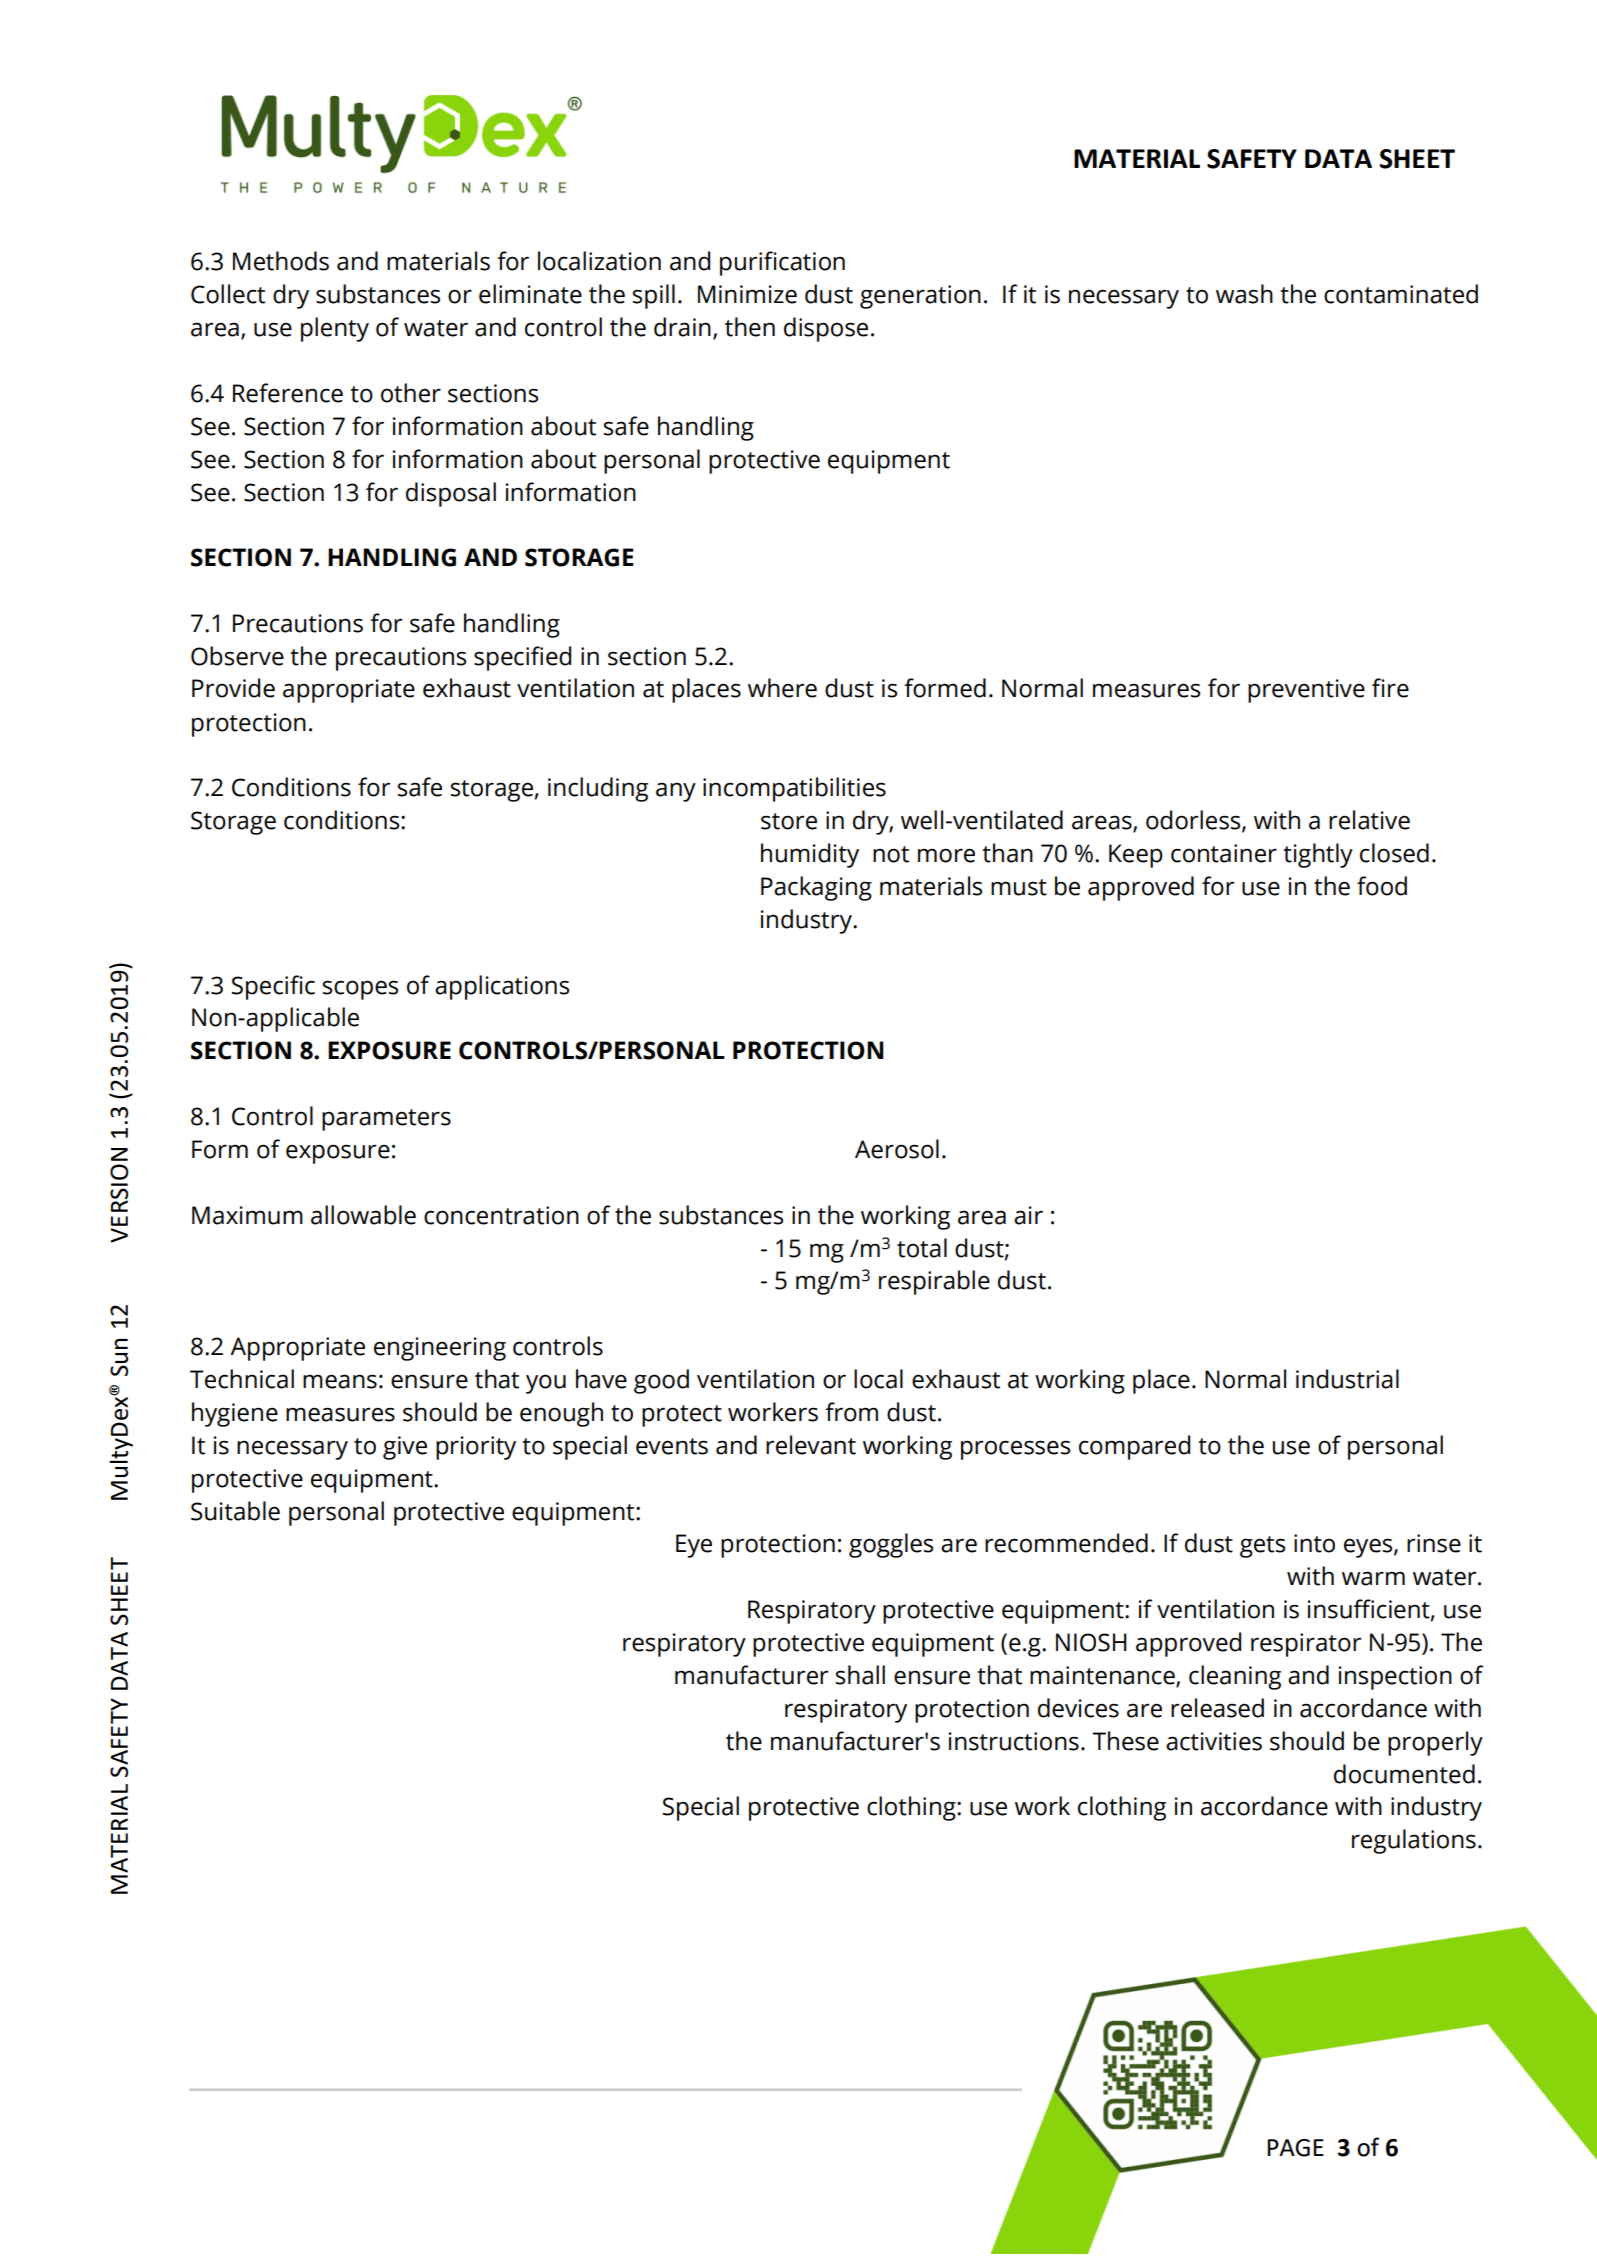 The image size is (1597, 2258). What do you see at coordinates (363, 1215) in the screenshot?
I see `allowable` at bounding box center [363, 1215].
